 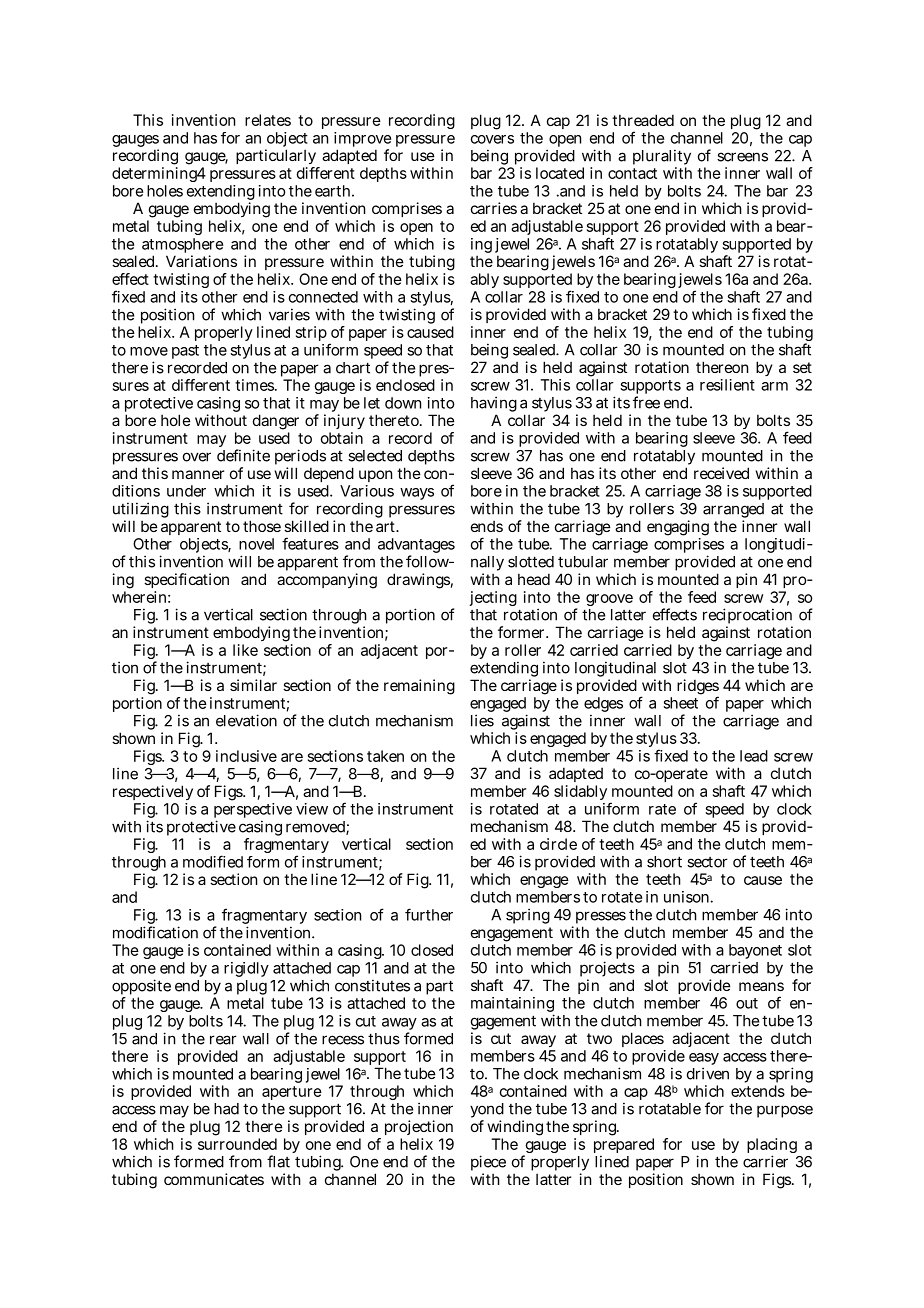 What do you see at coordinates (237, 1144) in the image?
I see `surrounded` at bounding box center [237, 1144].
